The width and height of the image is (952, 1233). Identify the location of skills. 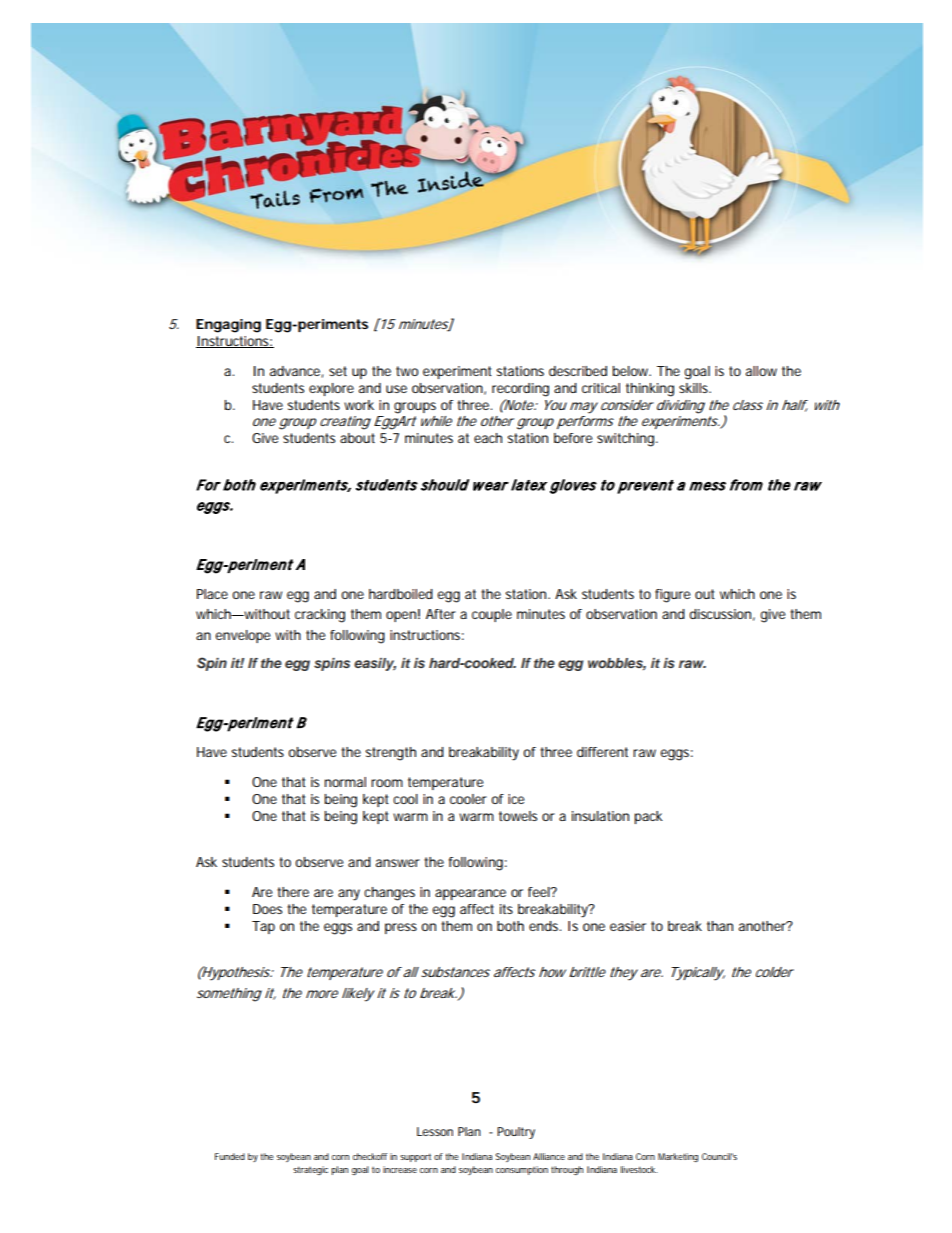
(695, 388).
